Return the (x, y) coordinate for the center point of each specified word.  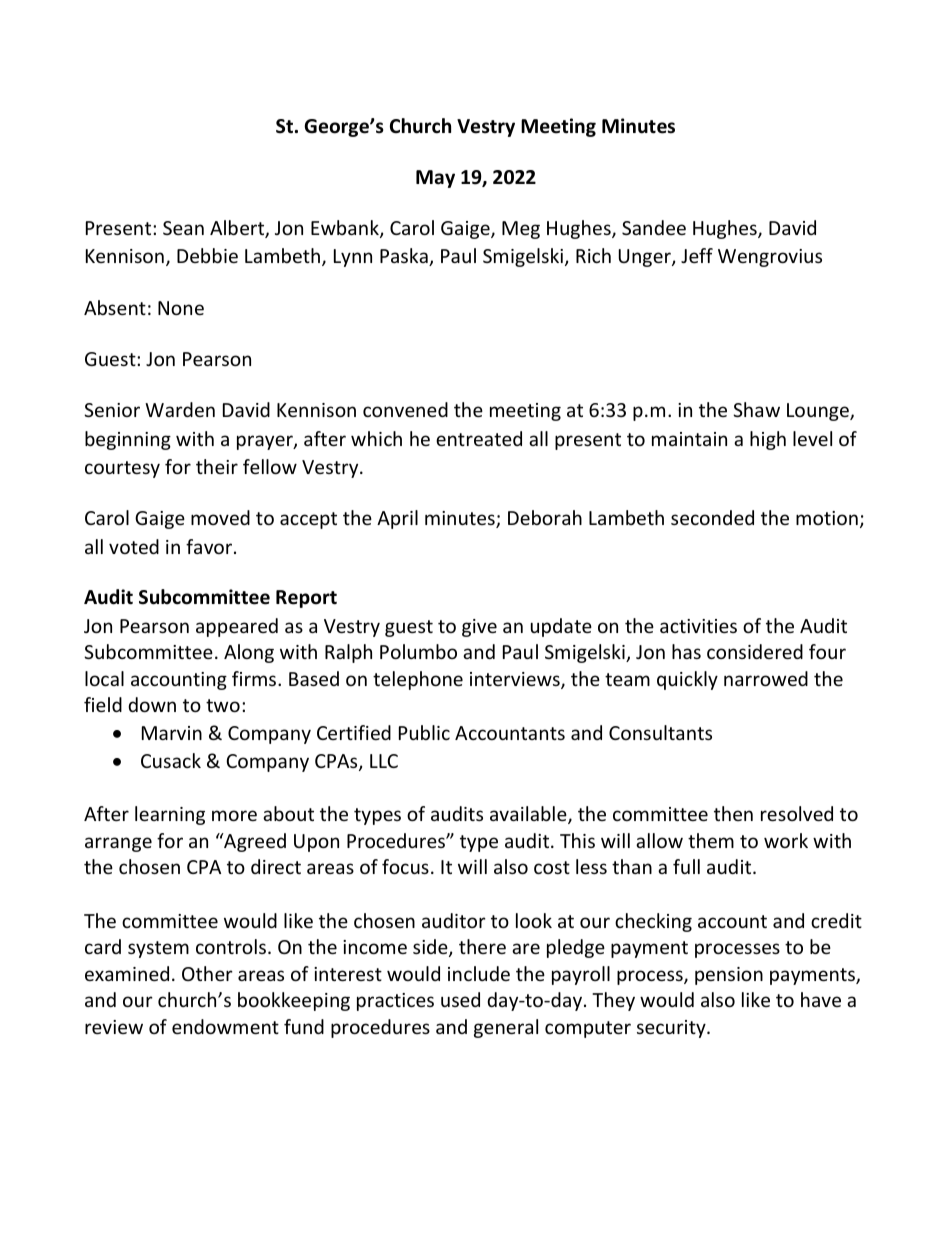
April (397, 519)
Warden (180, 409)
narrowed (766, 678)
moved (220, 517)
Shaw (756, 409)
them (711, 840)
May (435, 179)
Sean (183, 228)
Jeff (697, 255)
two (223, 705)
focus (405, 866)
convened (405, 409)
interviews (516, 680)
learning (170, 815)
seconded (712, 517)
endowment (225, 1026)
